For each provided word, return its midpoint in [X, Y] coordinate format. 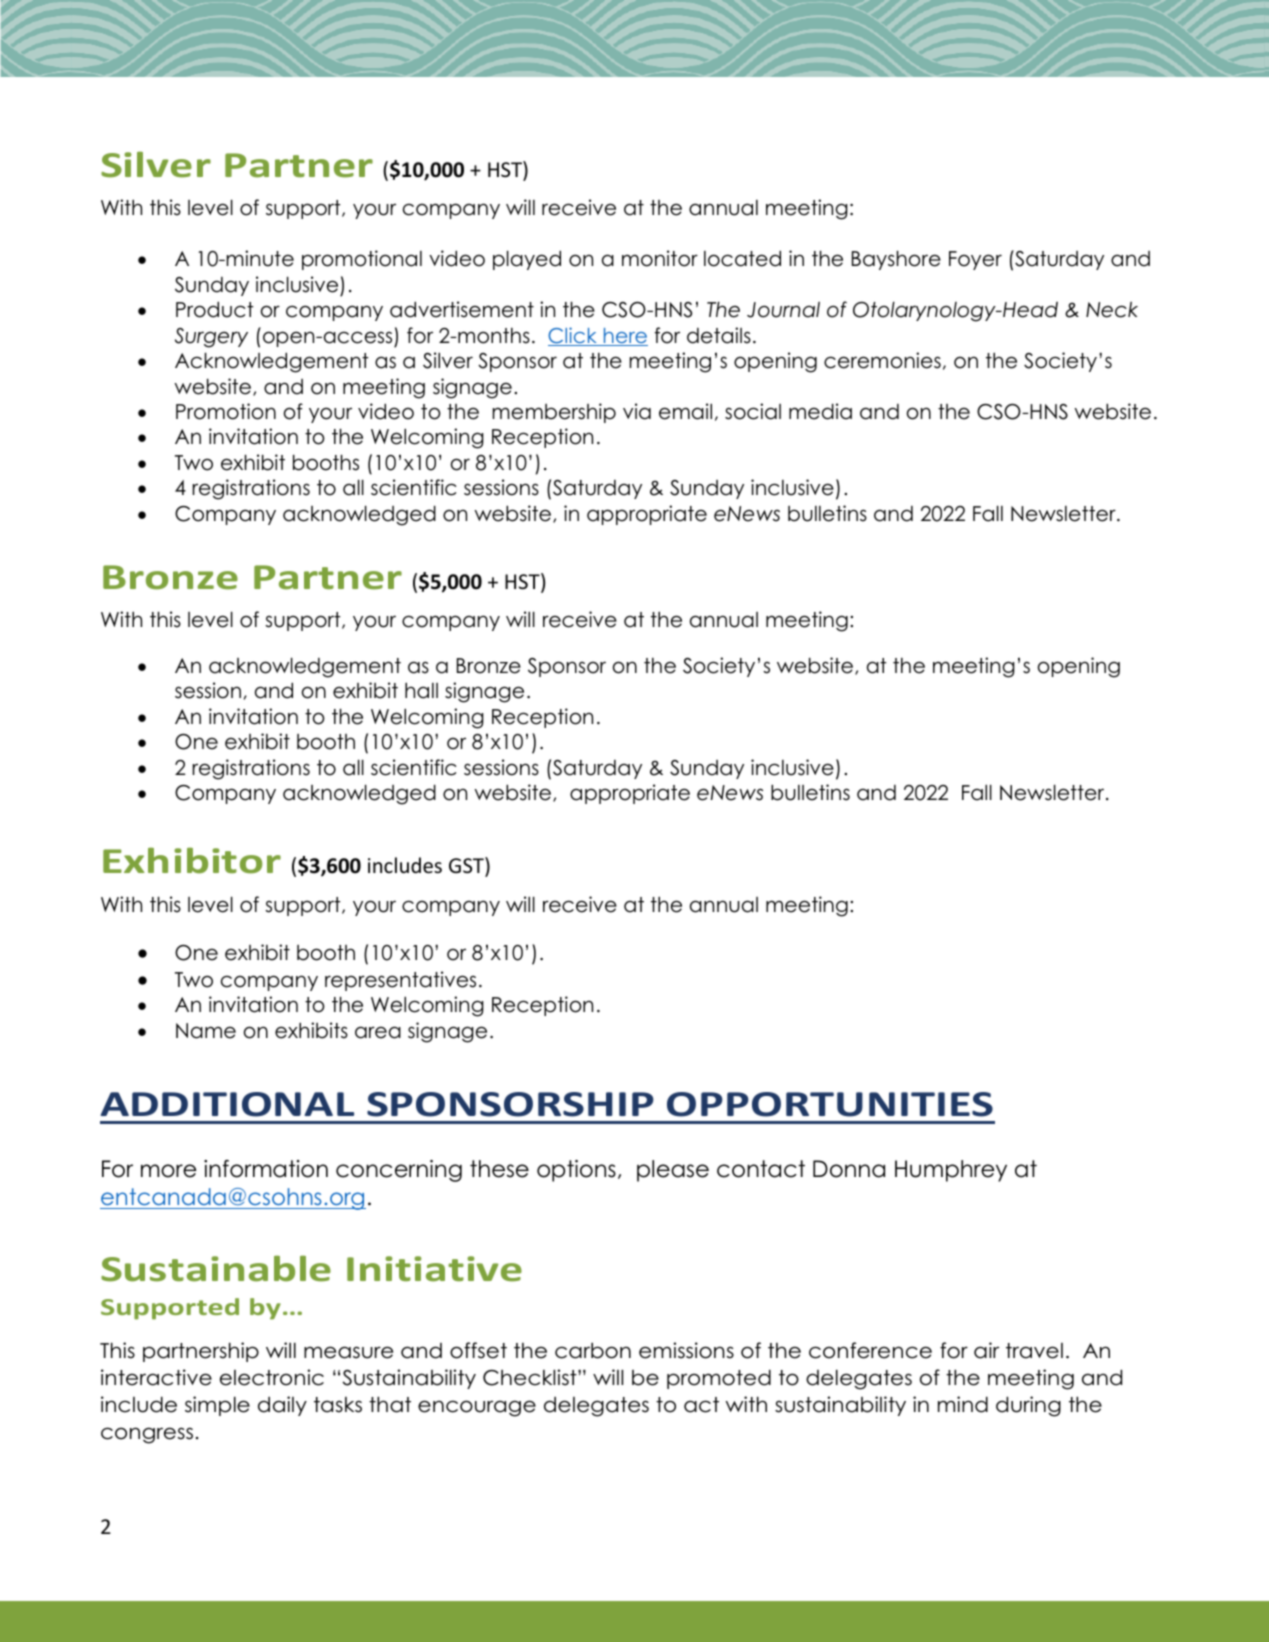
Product [215, 309]
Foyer [975, 260]
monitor [660, 258]
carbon [593, 1350]
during [1028, 1406]
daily [282, 1406]
